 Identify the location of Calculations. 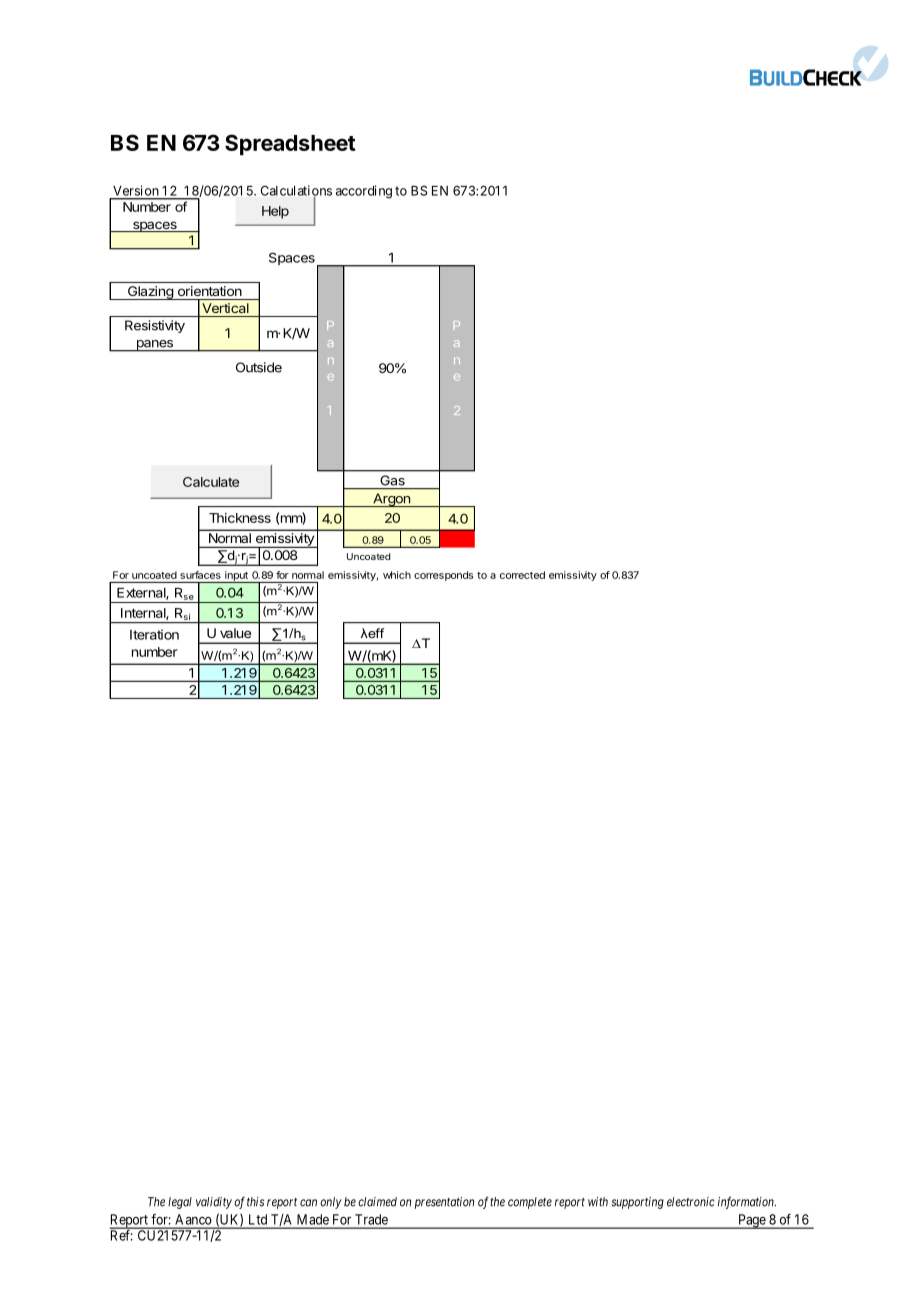
(296, 191).
